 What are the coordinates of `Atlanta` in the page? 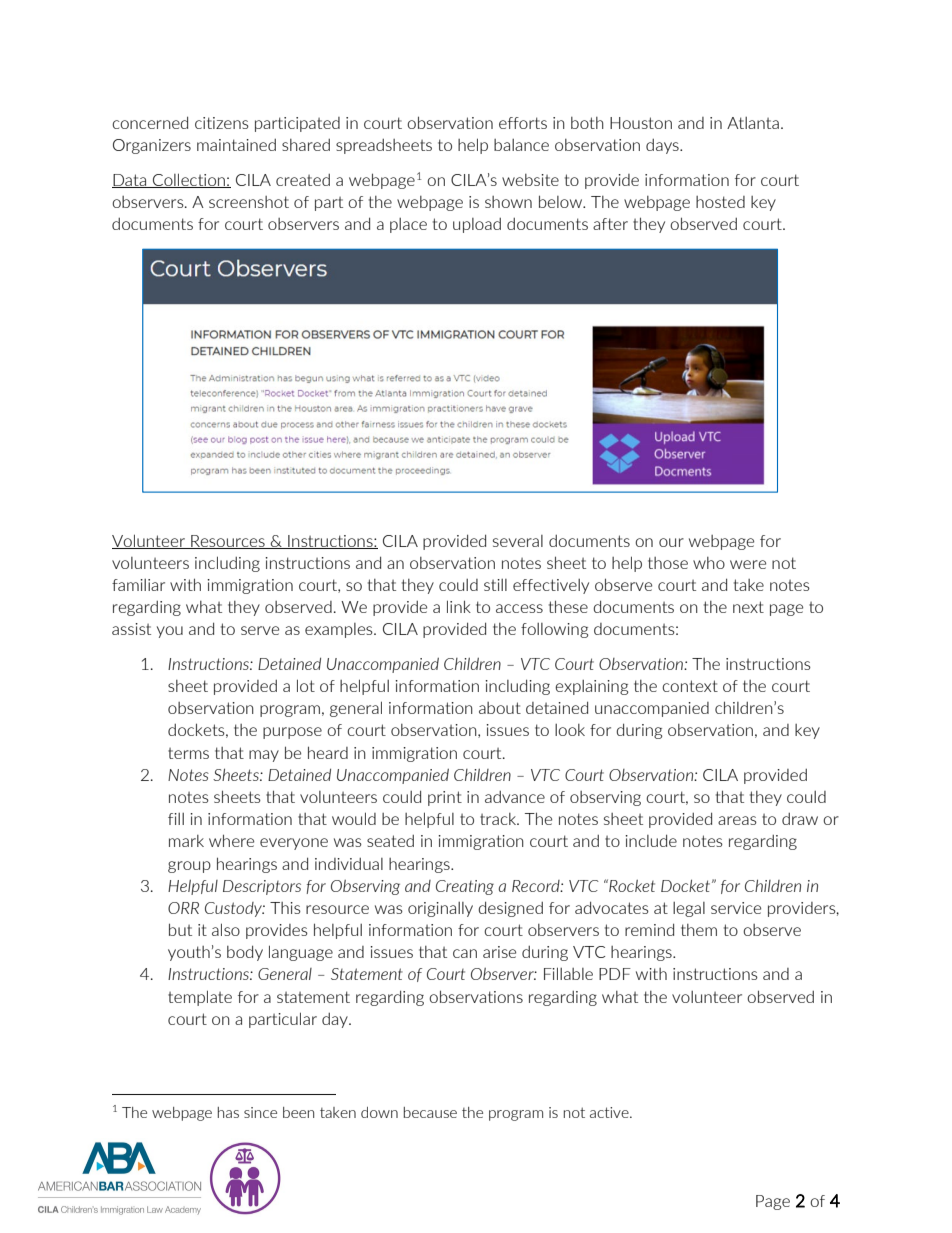 It's located at (753, 123).
